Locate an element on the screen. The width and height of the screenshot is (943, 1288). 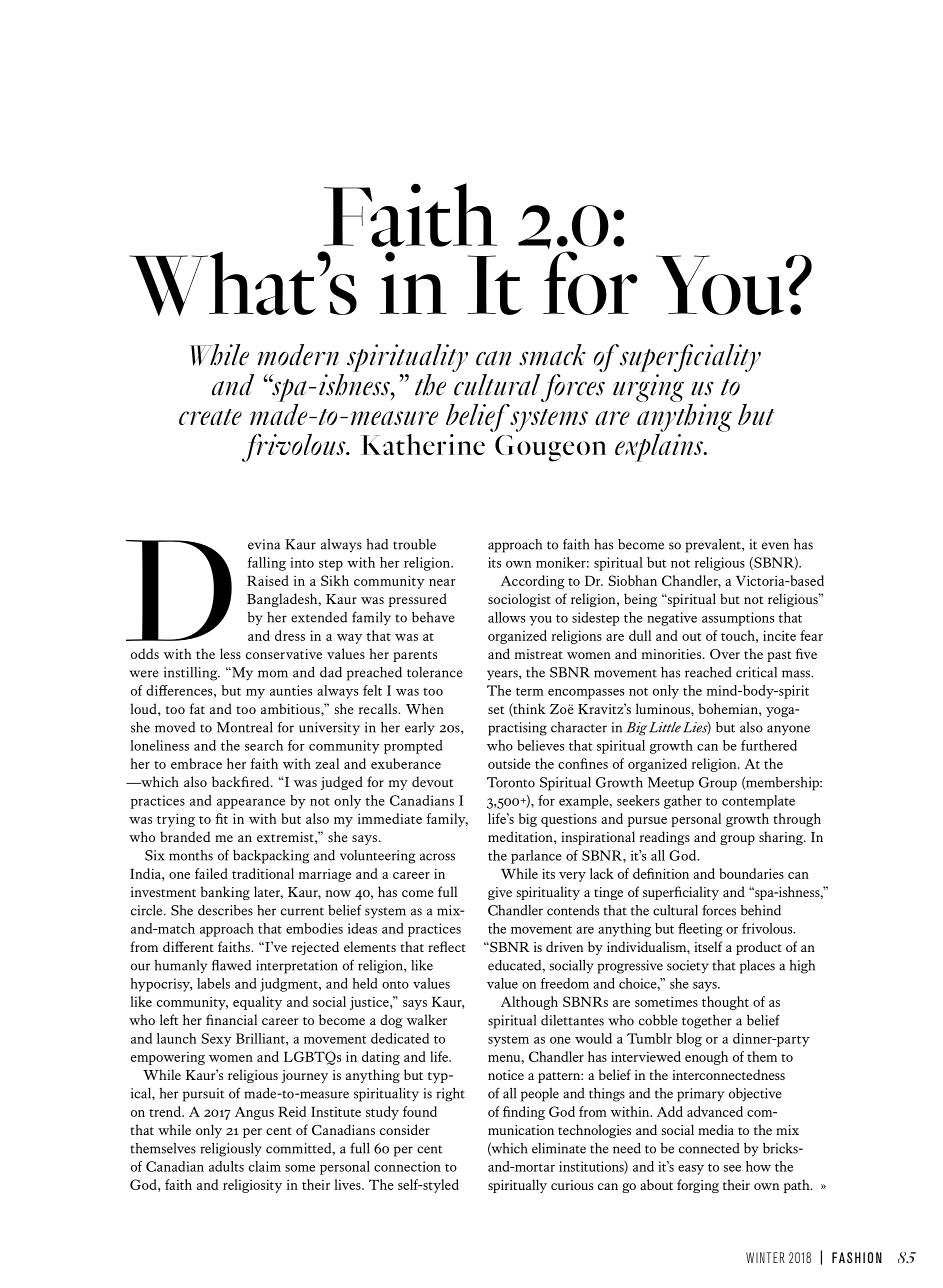
contemplate is located at coordinates (758, 802).
